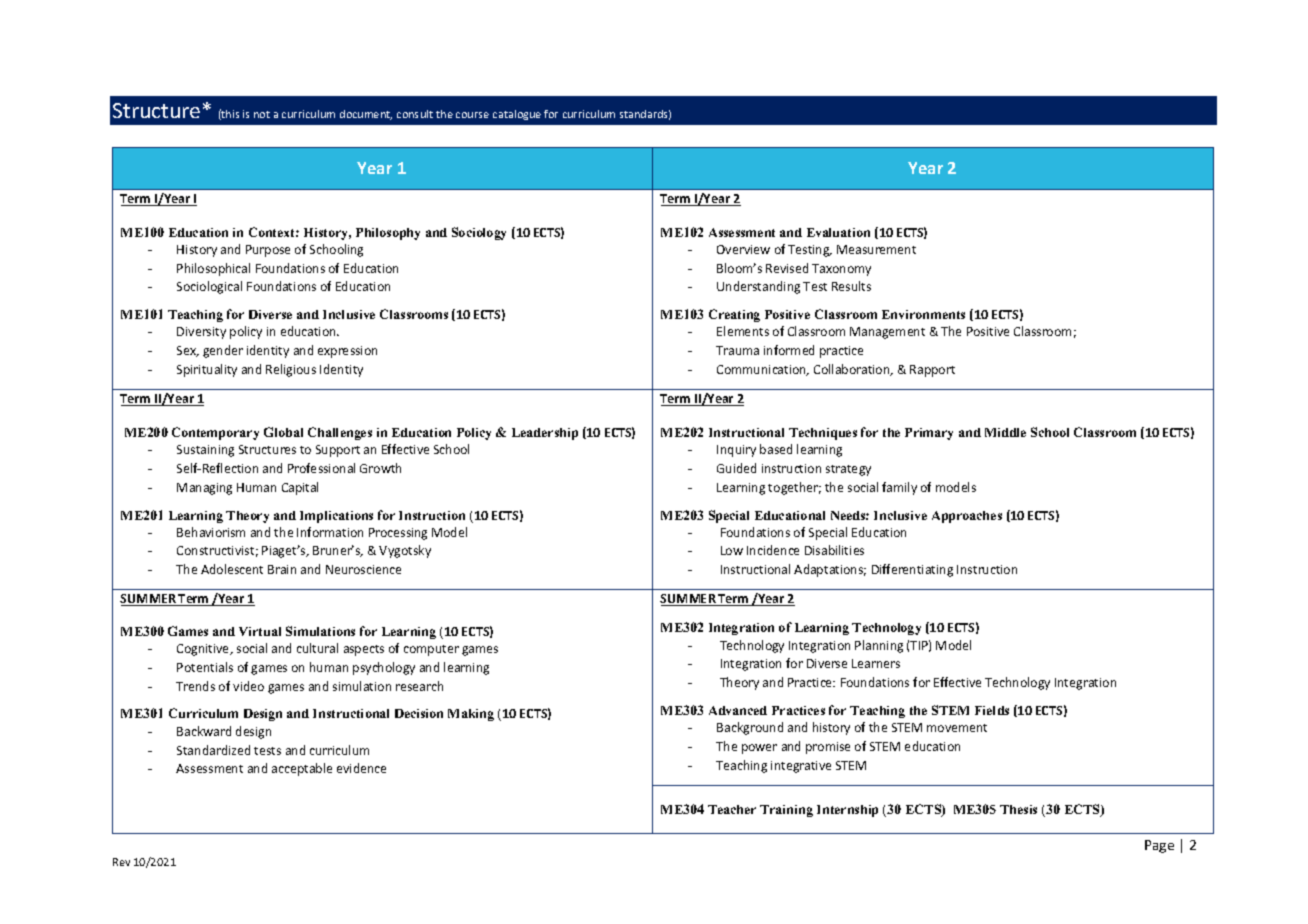 The height and width of the page is (924, 1308). What do you see at coordinates (732, 550) in the page?
I see `Low` at bounding box center [732, 550].
